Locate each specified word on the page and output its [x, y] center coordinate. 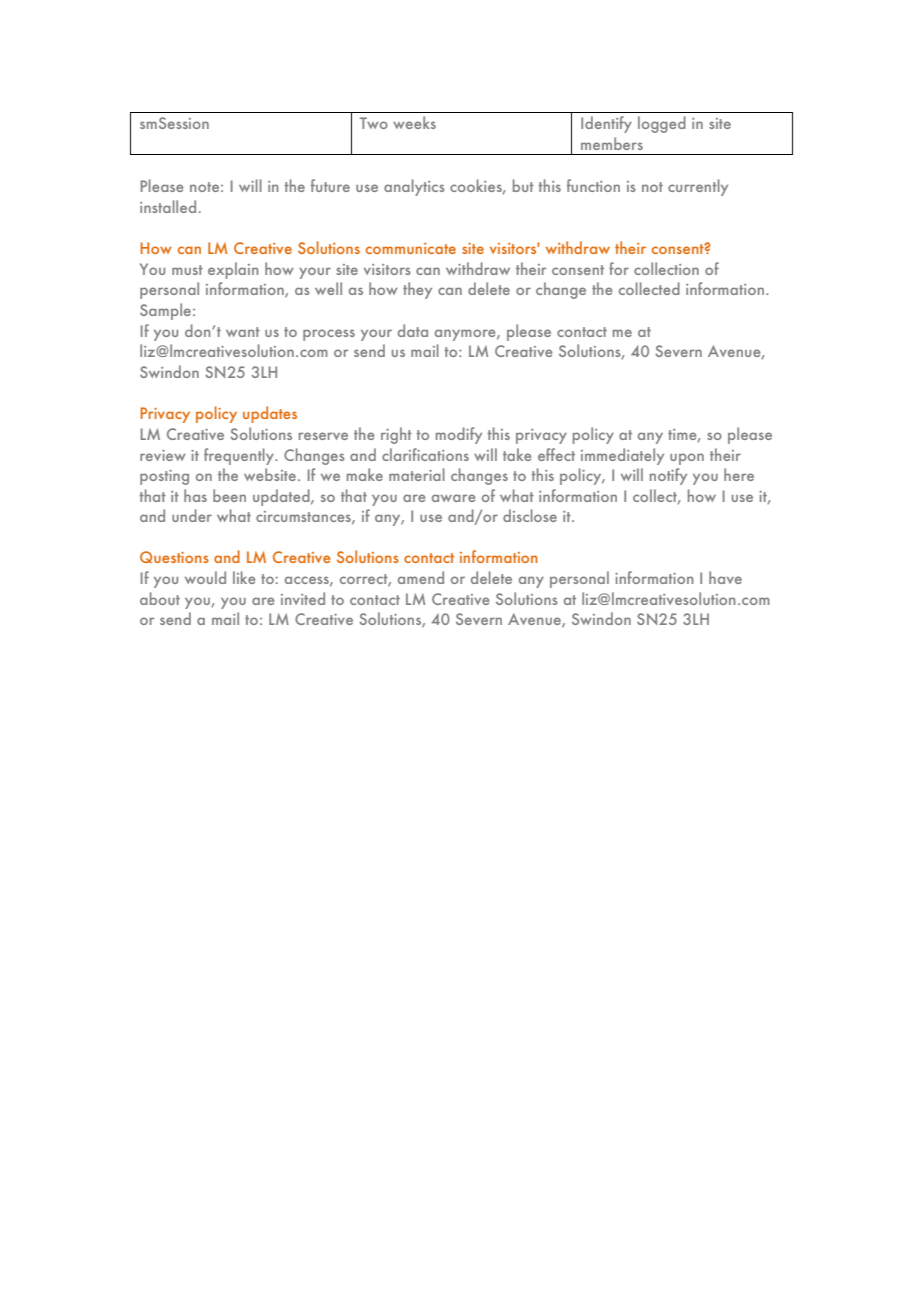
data [413, 330]
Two [374, 123]
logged [662, 124]
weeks [414, 122]
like [244, 577]
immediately [622, 456]
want [243, 332]
